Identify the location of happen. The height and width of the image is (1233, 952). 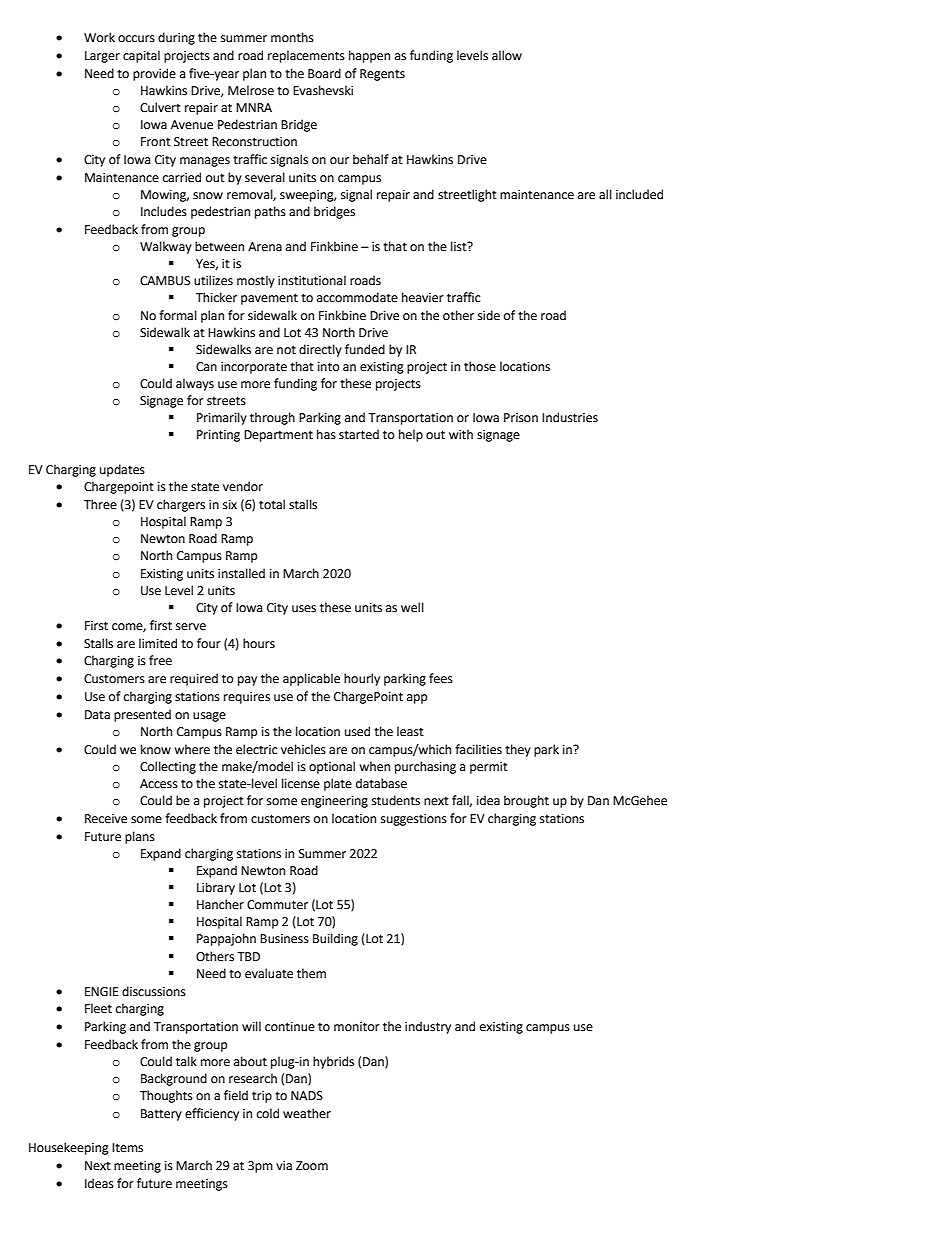
(369, 56).
